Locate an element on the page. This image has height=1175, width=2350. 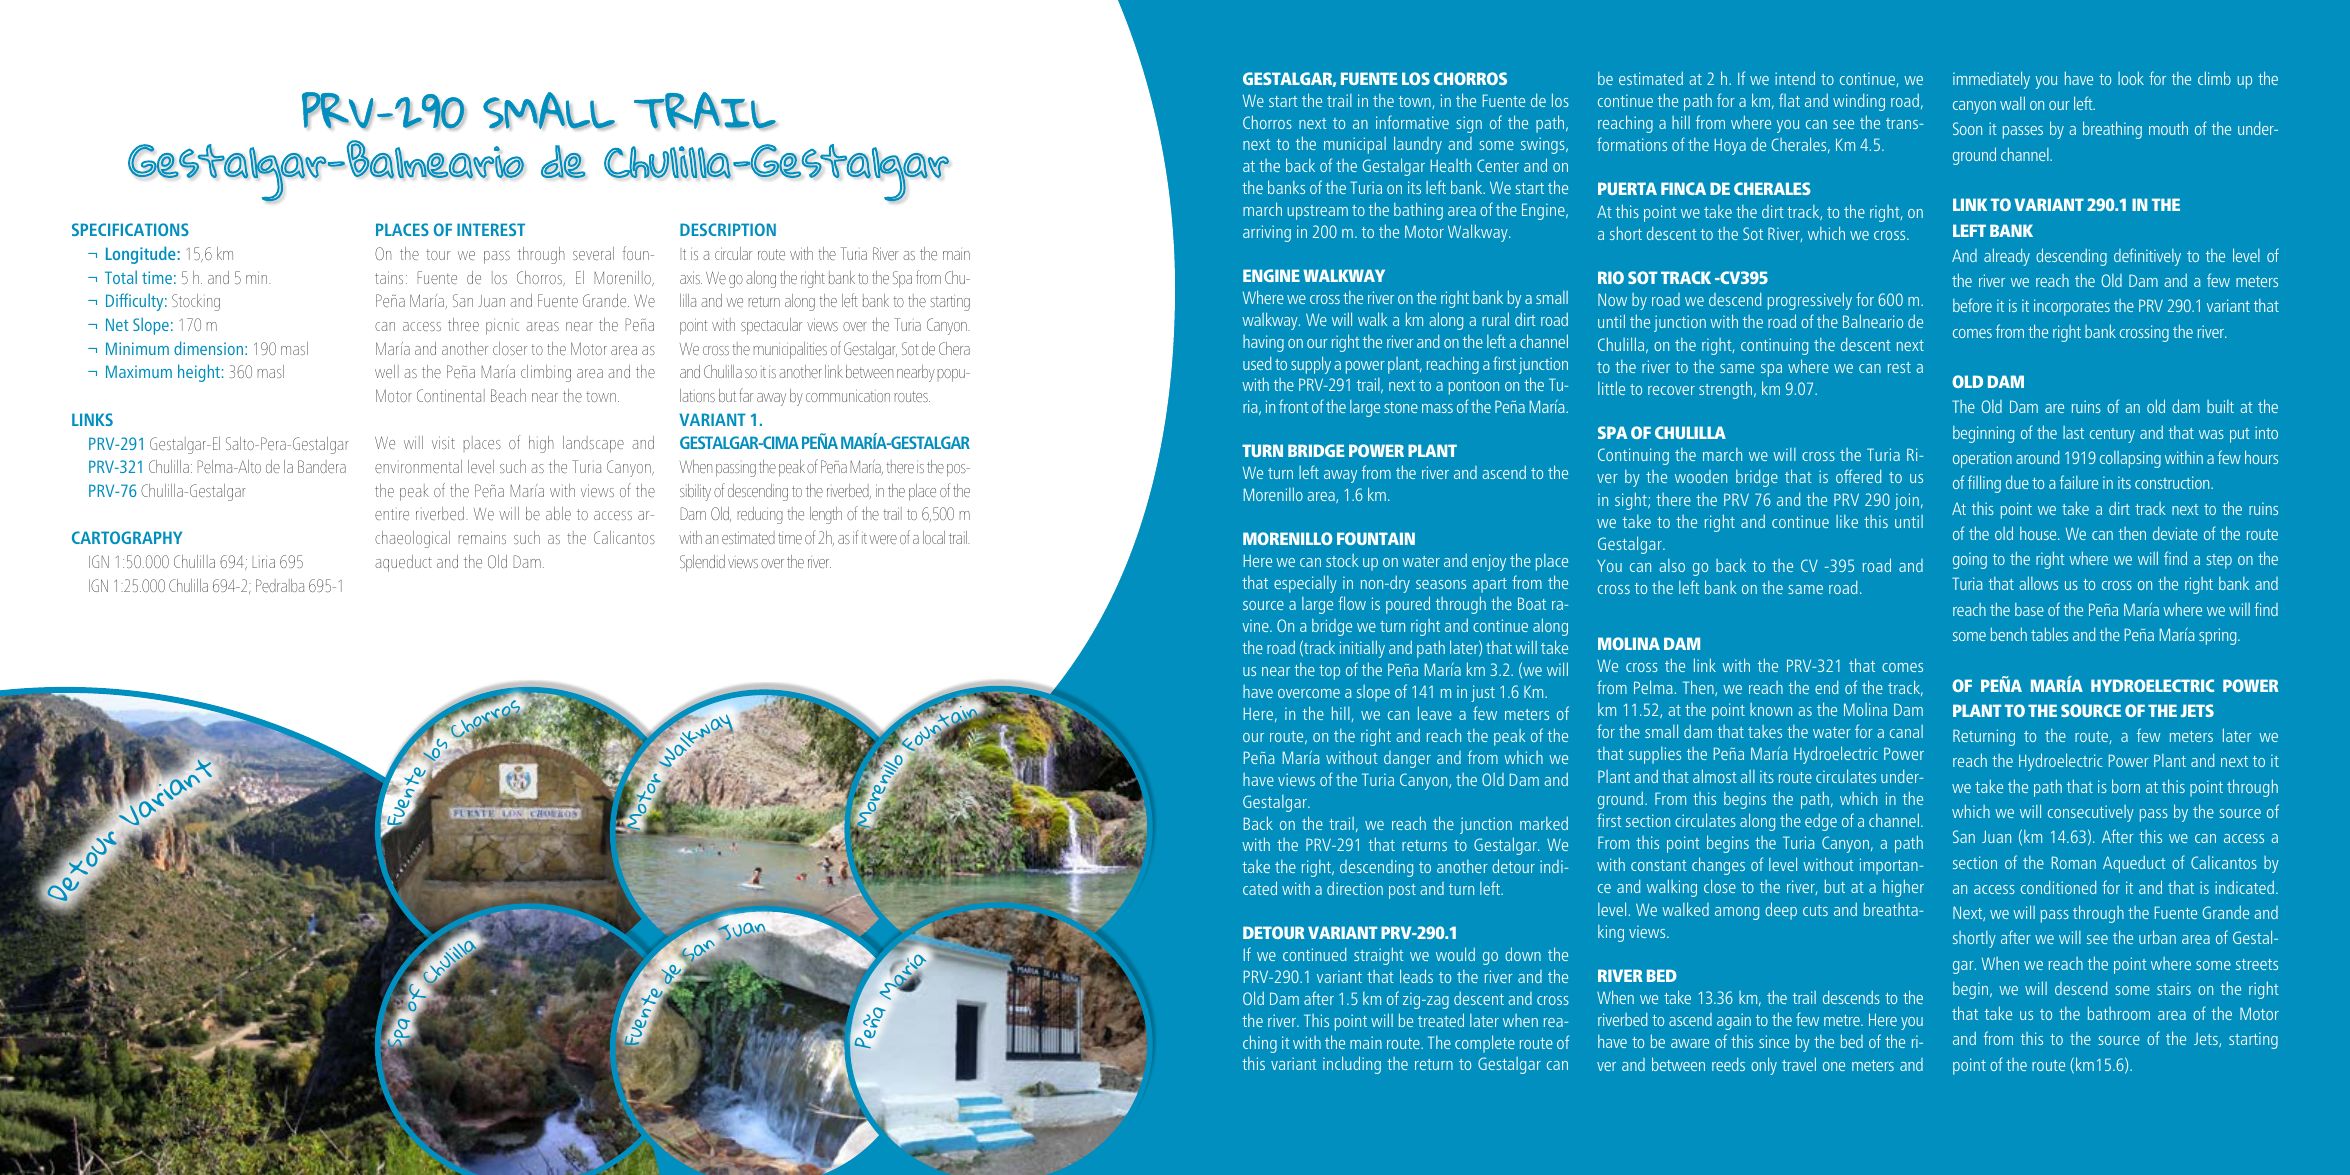
bathroom is located at coordinates (2119, 1013).
